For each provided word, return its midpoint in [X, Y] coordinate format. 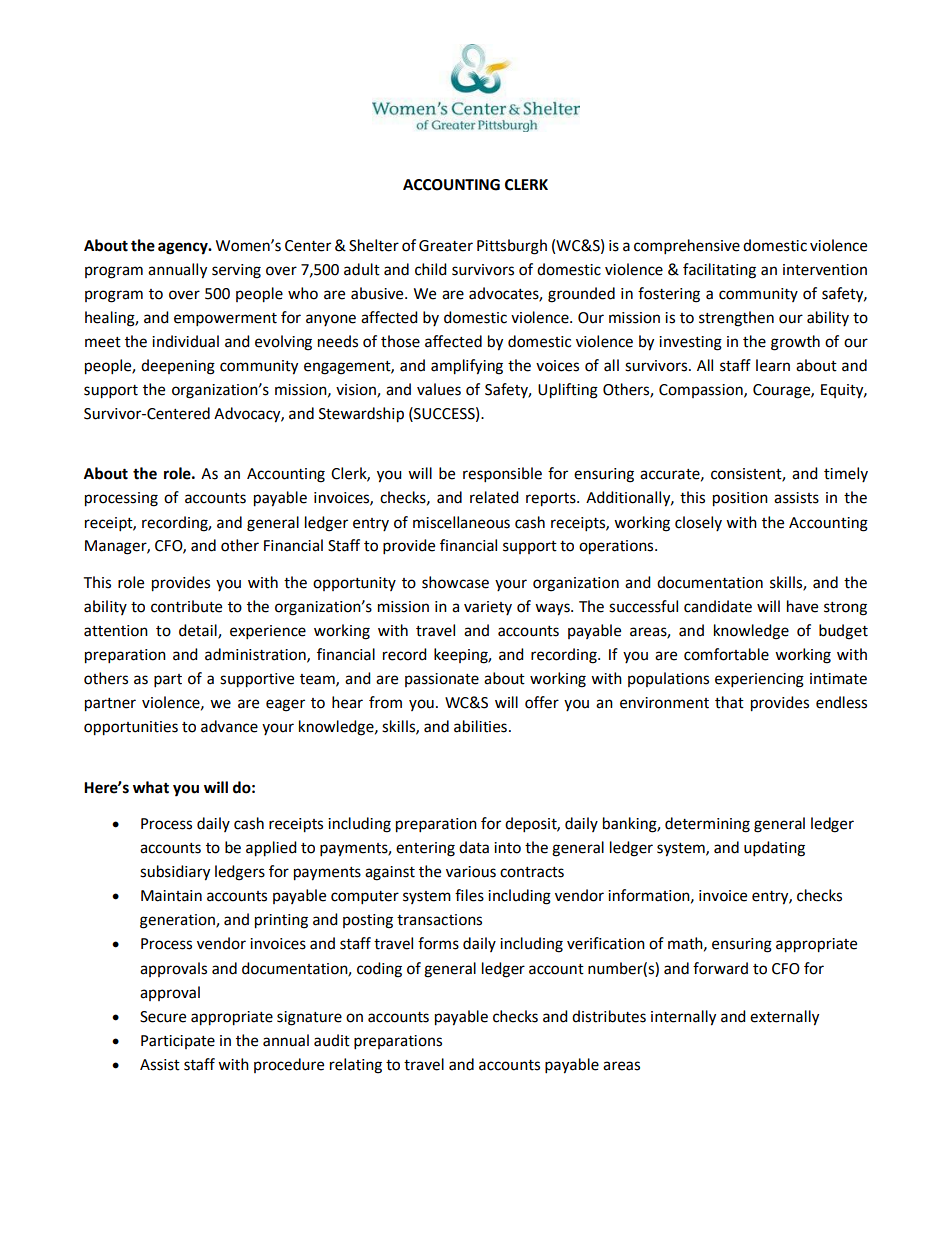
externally [784, 1018]
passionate [442, 680]
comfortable [726, 654]
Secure [163, 1017]
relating [356, 1066]
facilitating [719, 271]
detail [199, 631]
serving [236, 271]
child [431, 269]
